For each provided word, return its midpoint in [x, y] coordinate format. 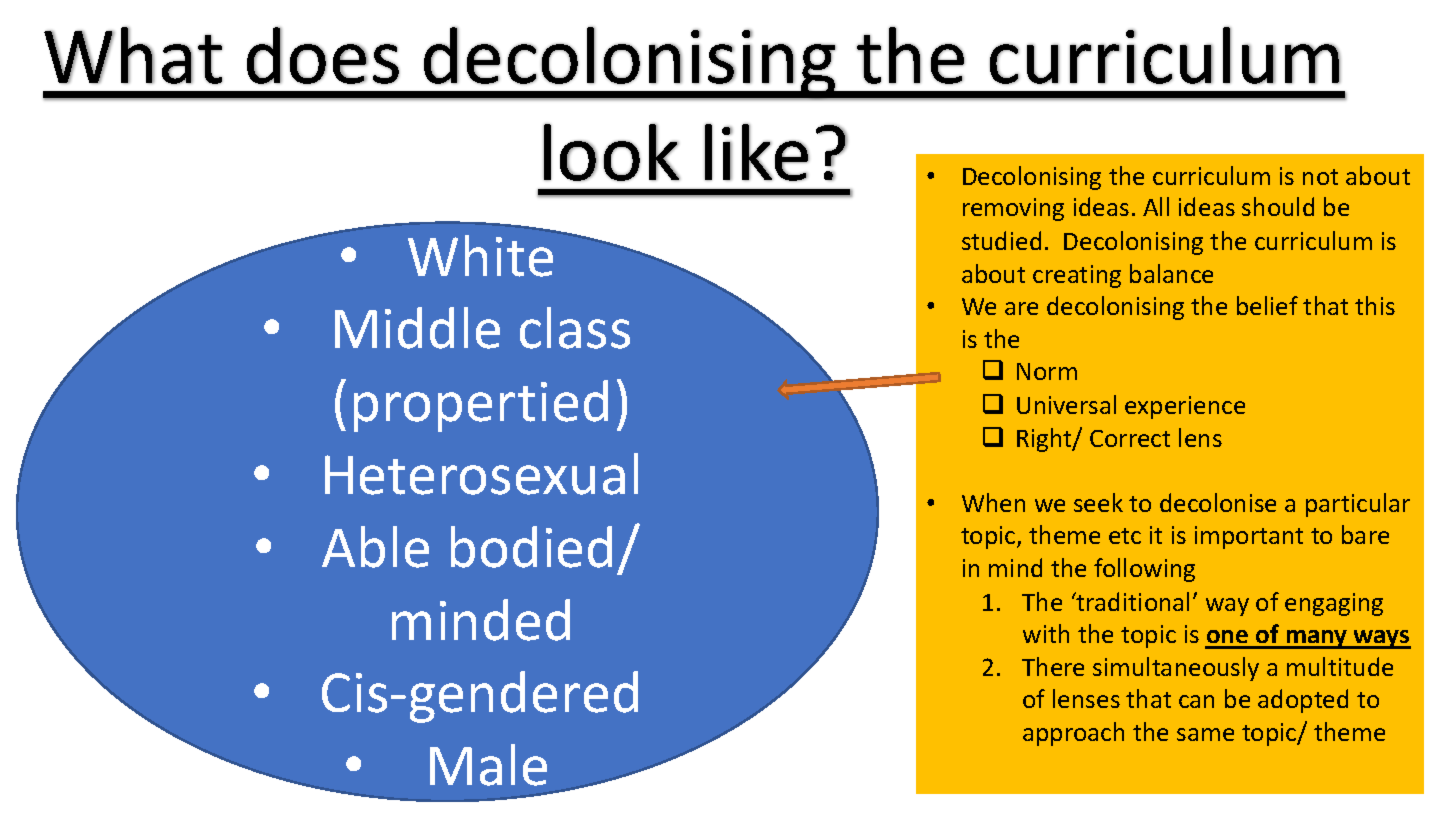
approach [1073, 734]
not [1320, 177]
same [1205, 734]
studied [1001, 240]
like [757, 152]
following [1144, 570]
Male [488, 765]
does [323, 55]
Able [375, 547]
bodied [531, 547]
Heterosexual [481, 474]
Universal [1066, 404]
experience [1185, 407]
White [480, 256]
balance [1171, 273]
